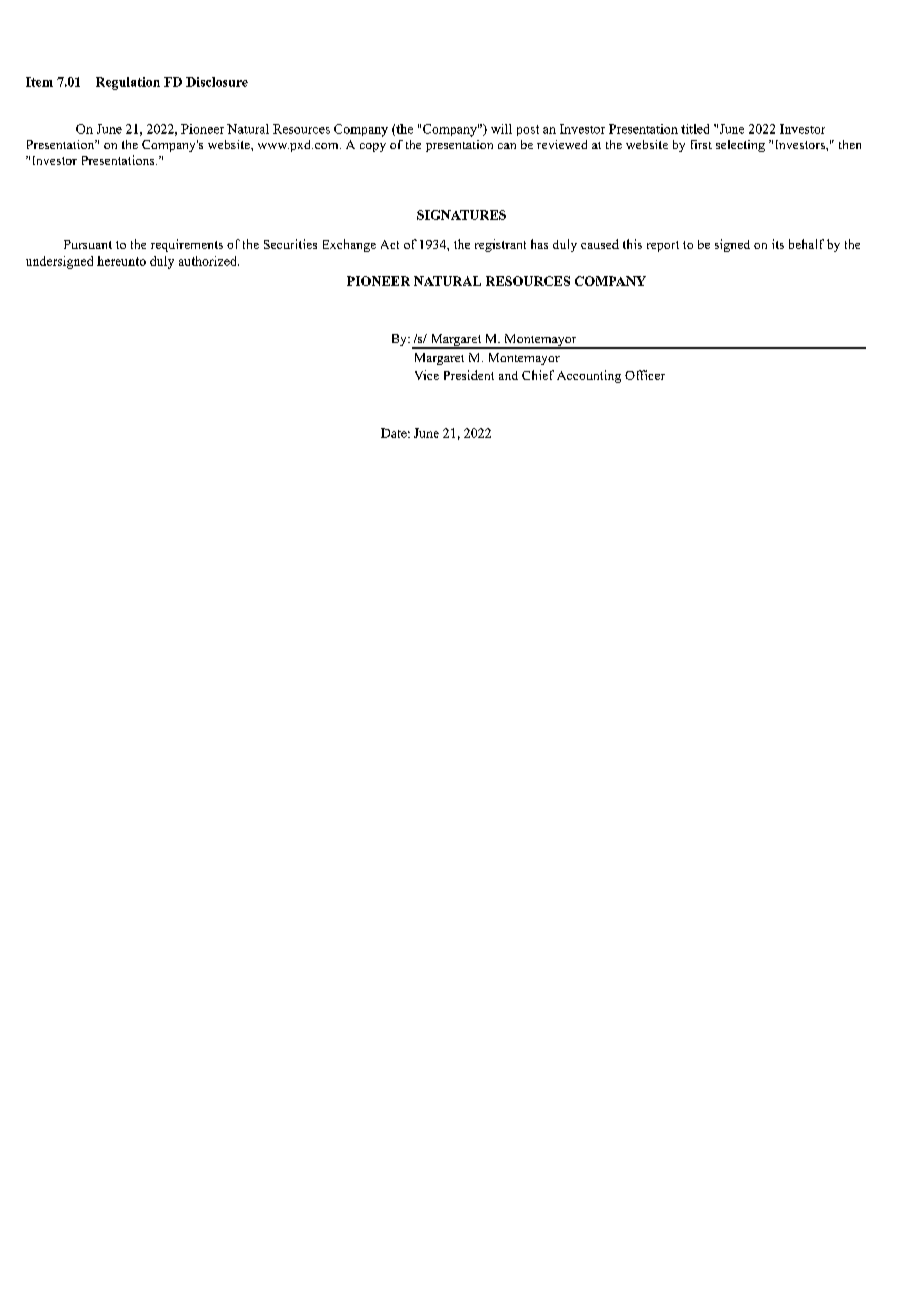 The image size is (924, 1308). Describe the element at coordinates (461, 215) in the page. I see `SIGNATURES` at that location.
